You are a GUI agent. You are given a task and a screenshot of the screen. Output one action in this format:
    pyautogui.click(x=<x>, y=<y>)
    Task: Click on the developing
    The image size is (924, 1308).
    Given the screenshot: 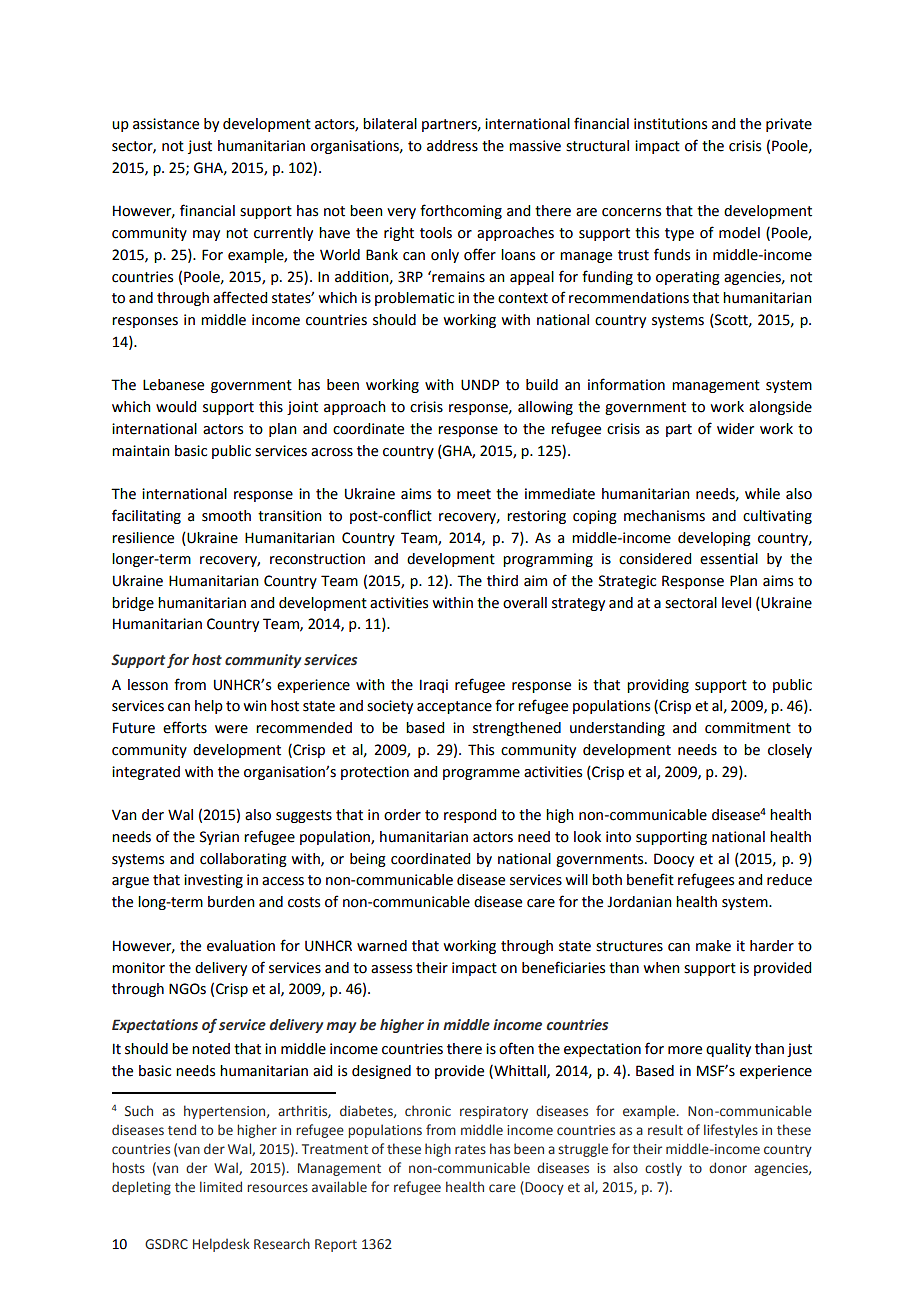 What is the action you would take?
    pyautogui.click(x=714, y=539)
